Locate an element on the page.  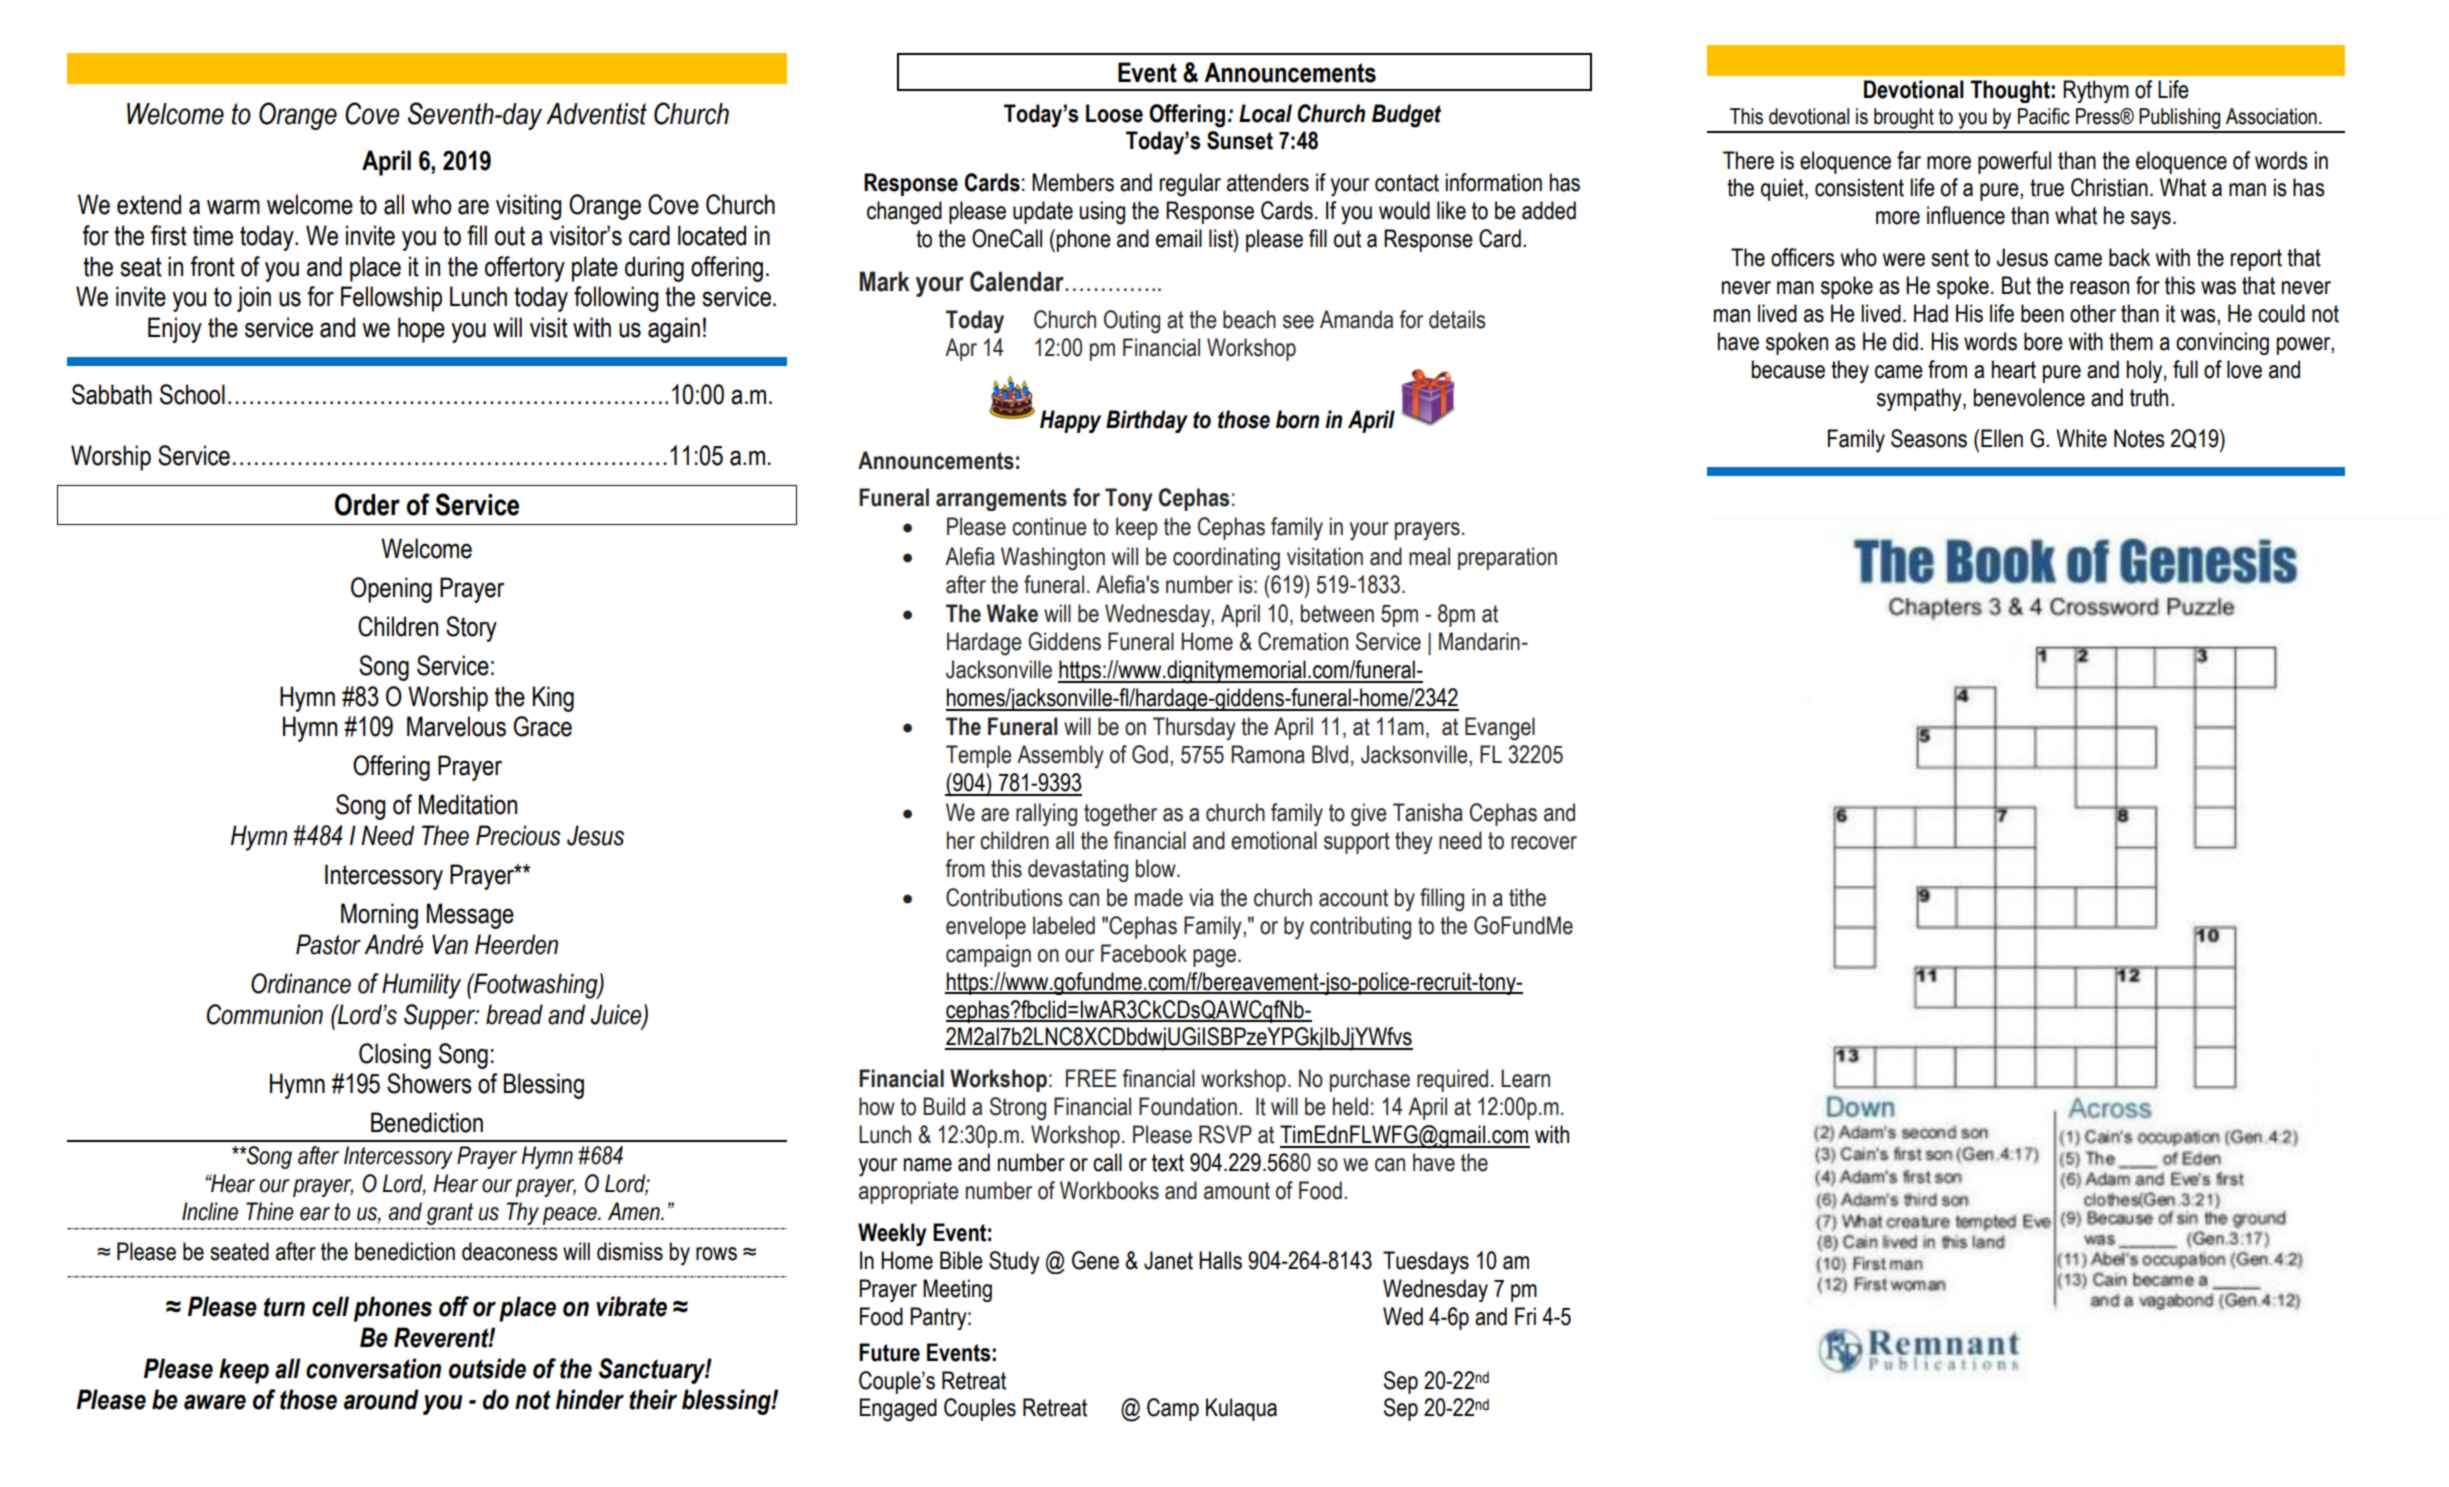
Birthday is located at coordinates (1147, 421).
